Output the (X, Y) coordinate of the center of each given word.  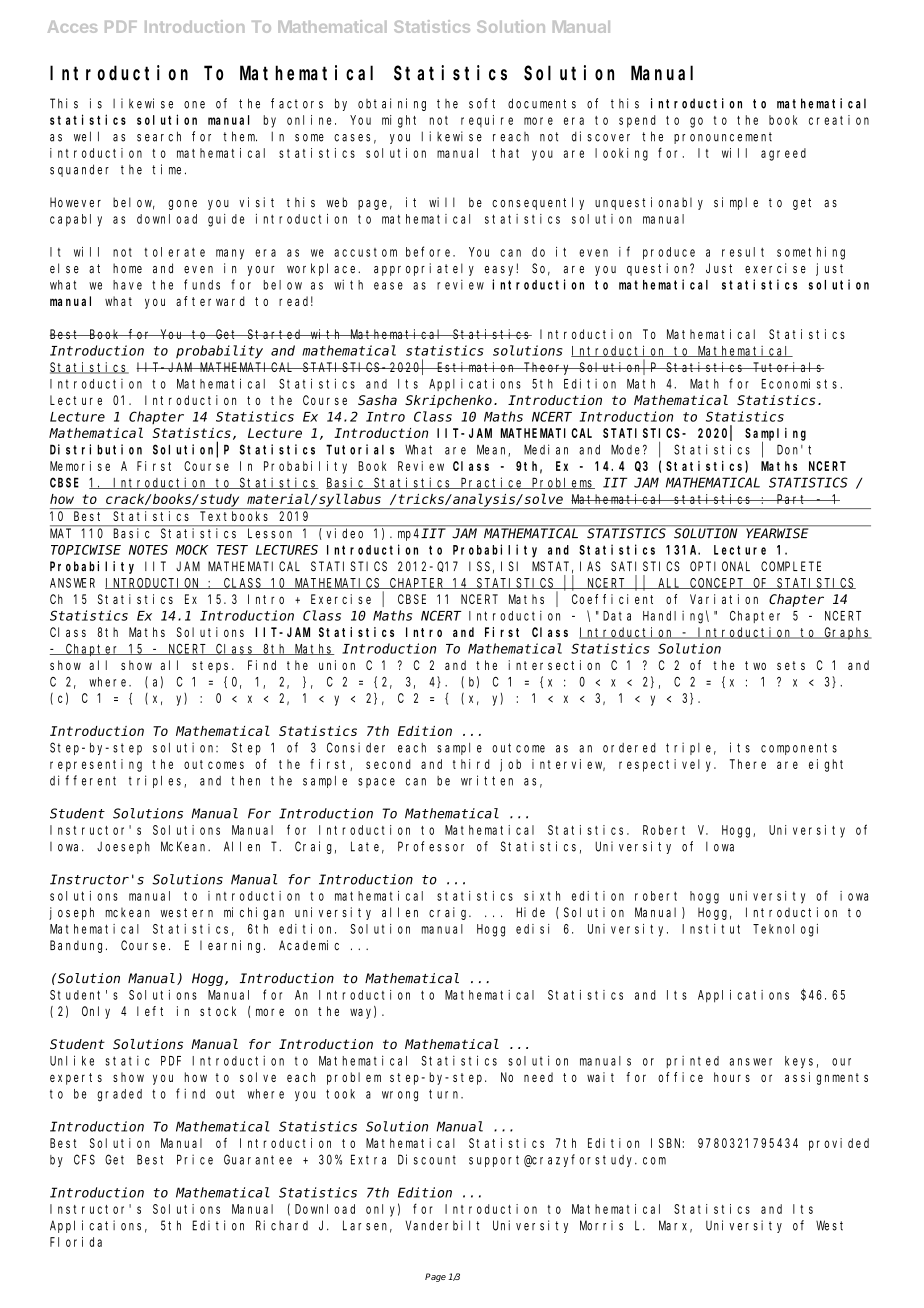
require (487, 121)
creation (839, 120)
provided (839, 1144)
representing (96, 765)
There (748, 764)
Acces (72, 27)
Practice (492, 483)
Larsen (367, 1226)
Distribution (96, 449)
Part (792, 499)
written (487, 780)
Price (195, 1159)
